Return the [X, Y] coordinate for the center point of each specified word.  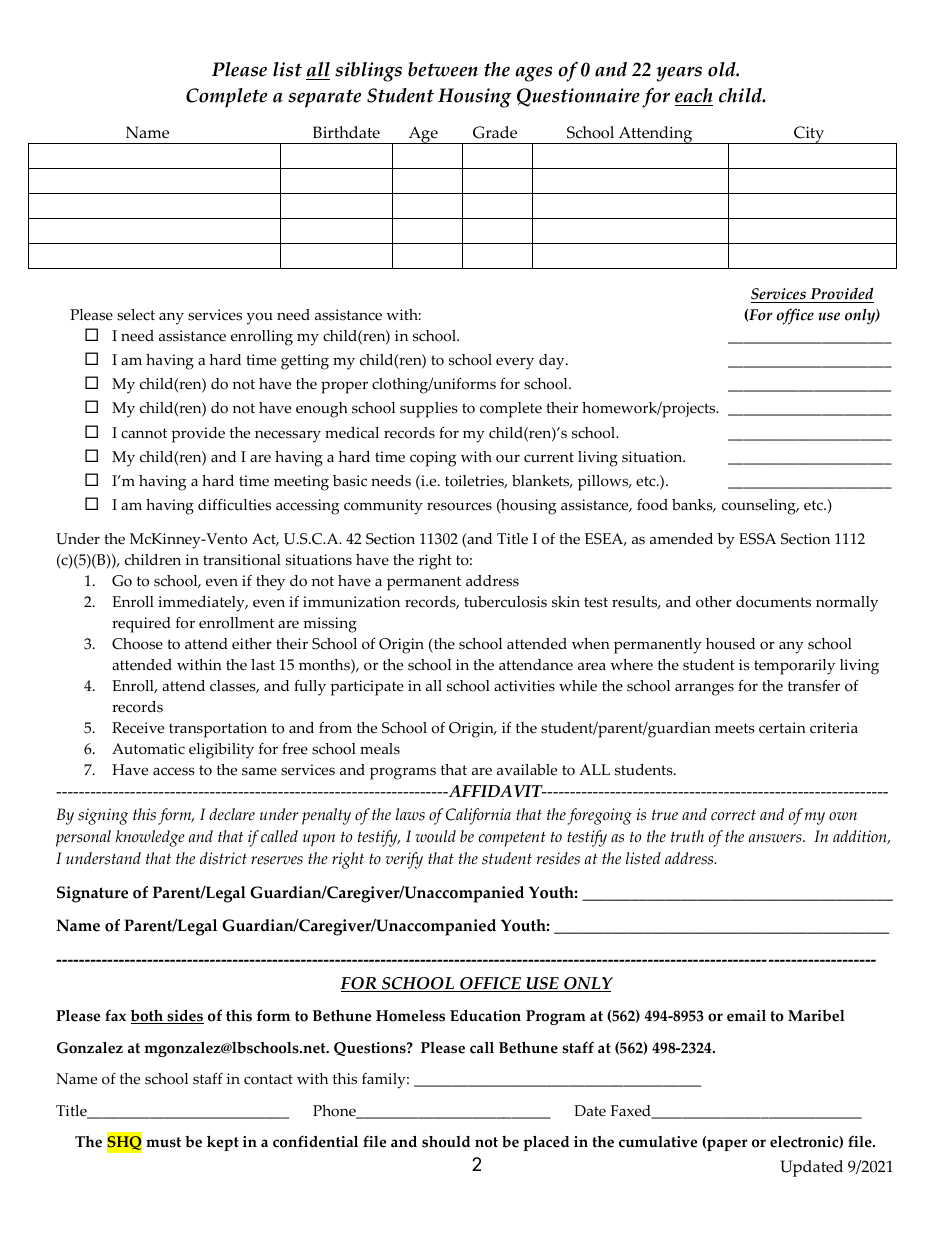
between [443, 69]
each [694, 97]
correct [733, 815]
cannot [144, 433]
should [446, 1142]
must [163, 1142]
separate [324, 98]
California [478, 816]
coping [433, 459]
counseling [760, 507]
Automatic [148, 749]
